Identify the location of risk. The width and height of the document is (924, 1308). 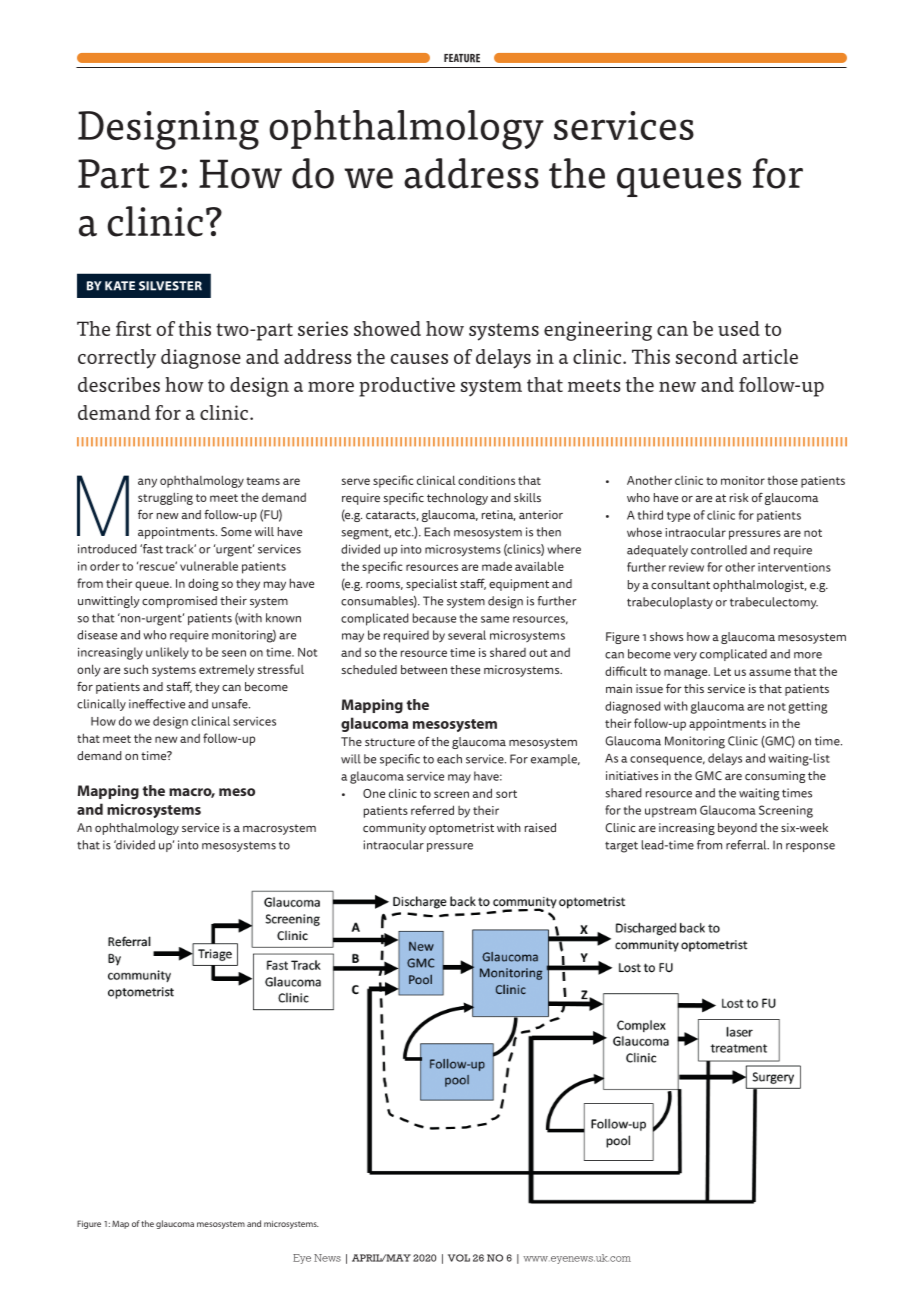
(739, 497).
